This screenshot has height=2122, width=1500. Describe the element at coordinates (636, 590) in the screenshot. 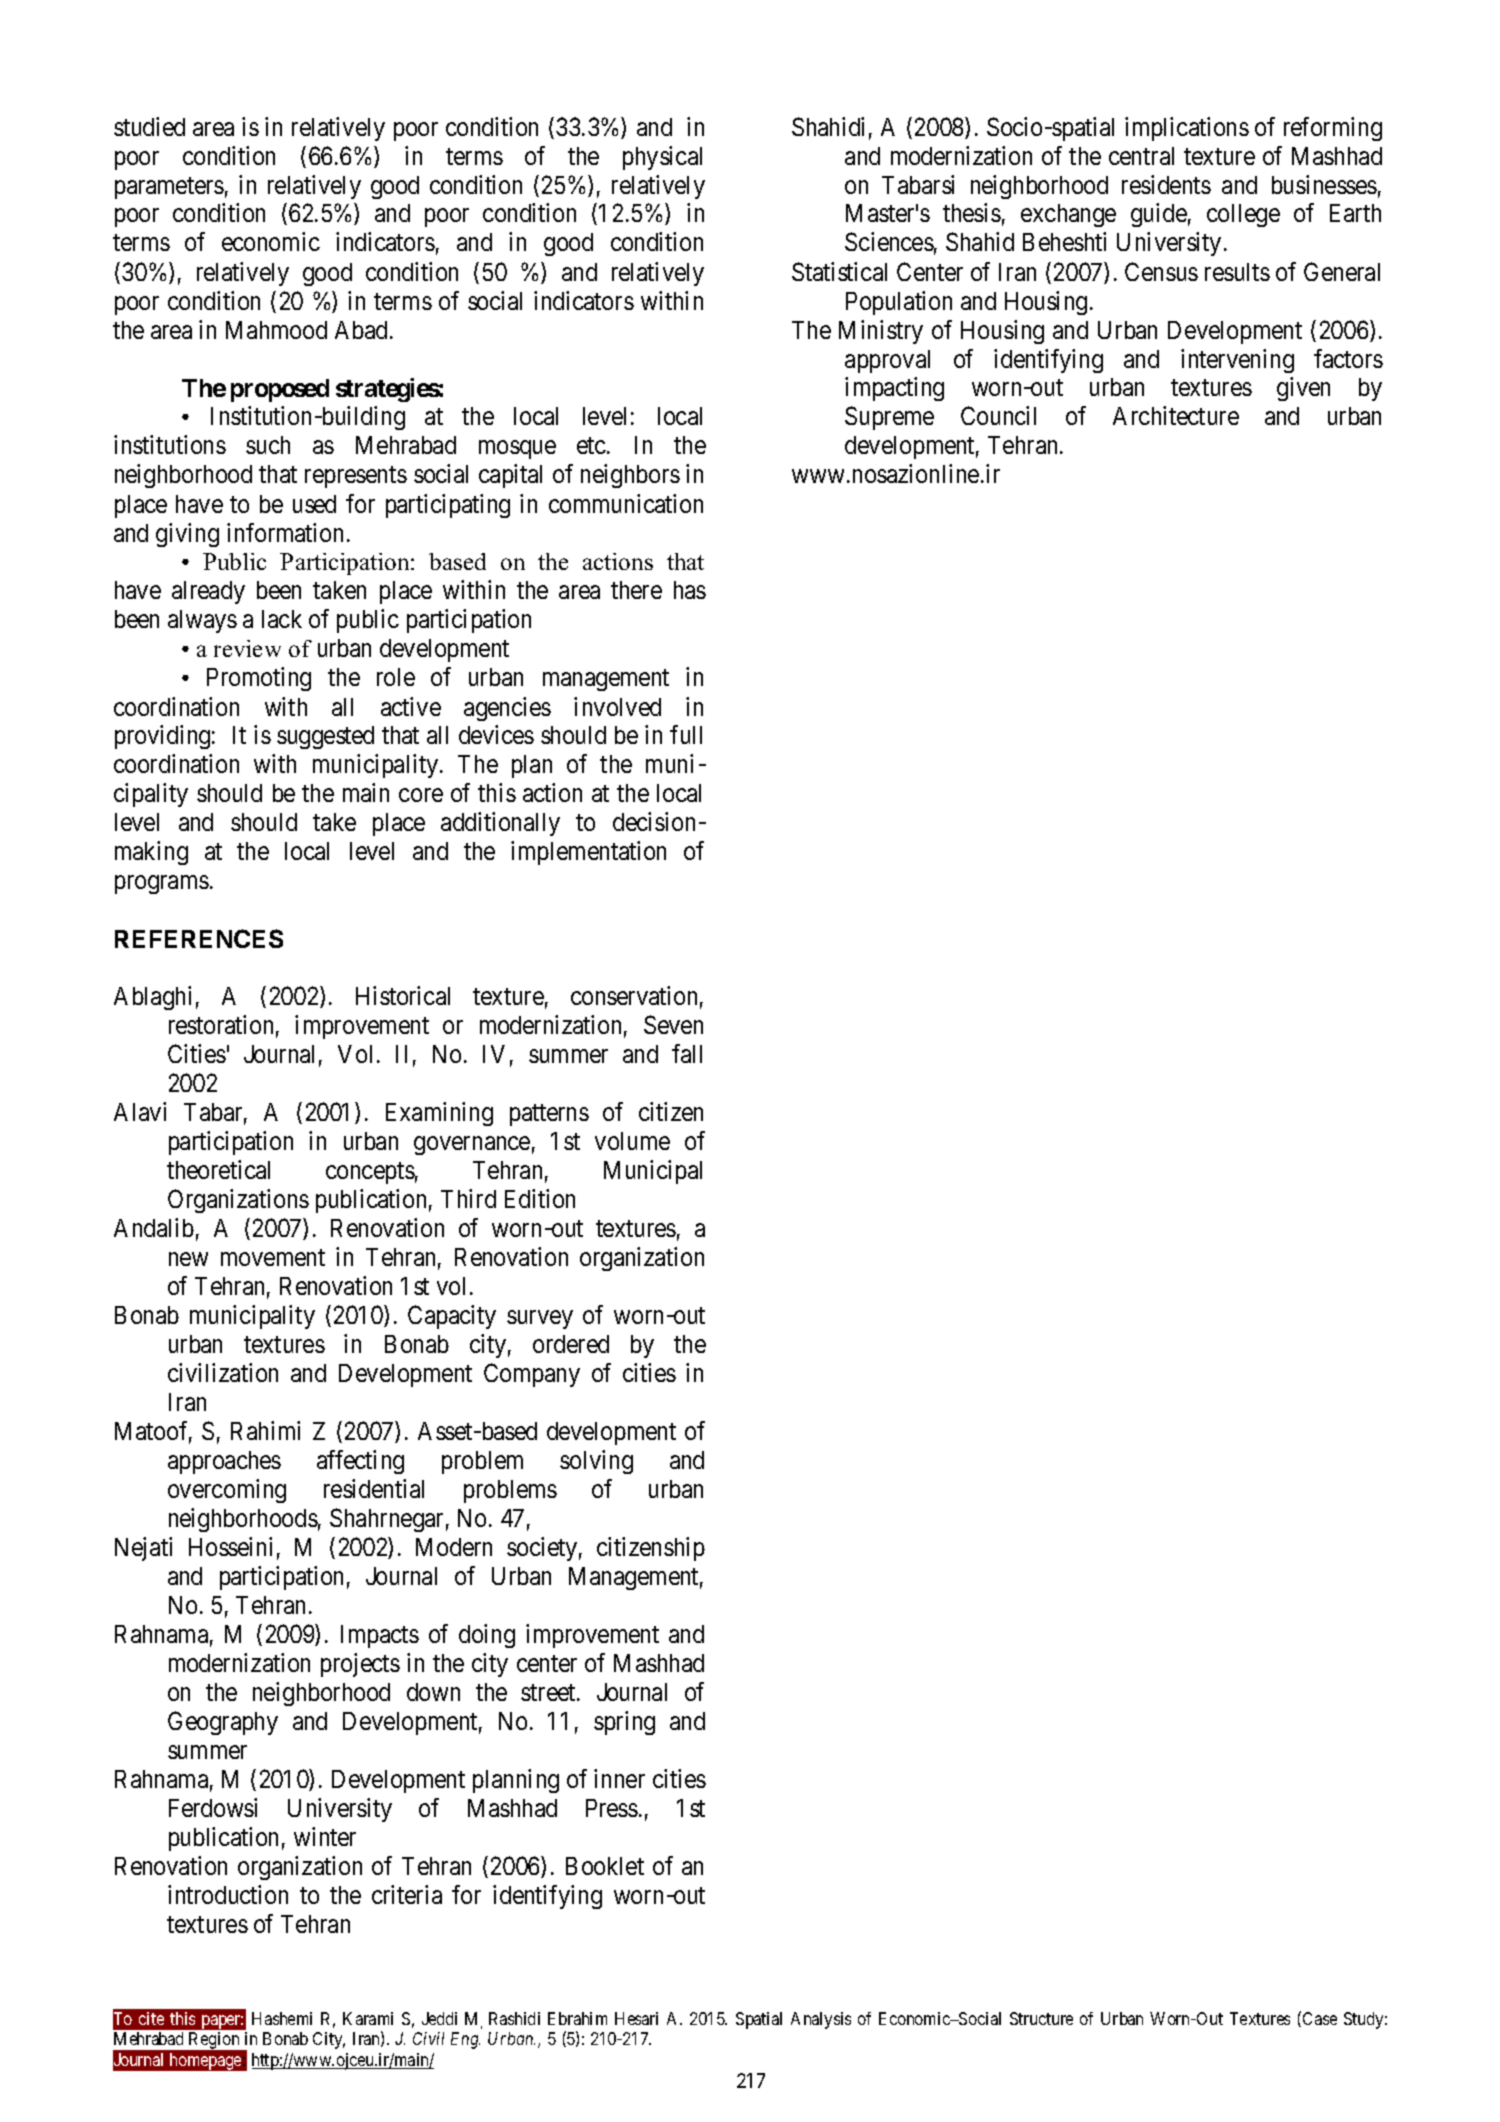

I see `there` at that location.
